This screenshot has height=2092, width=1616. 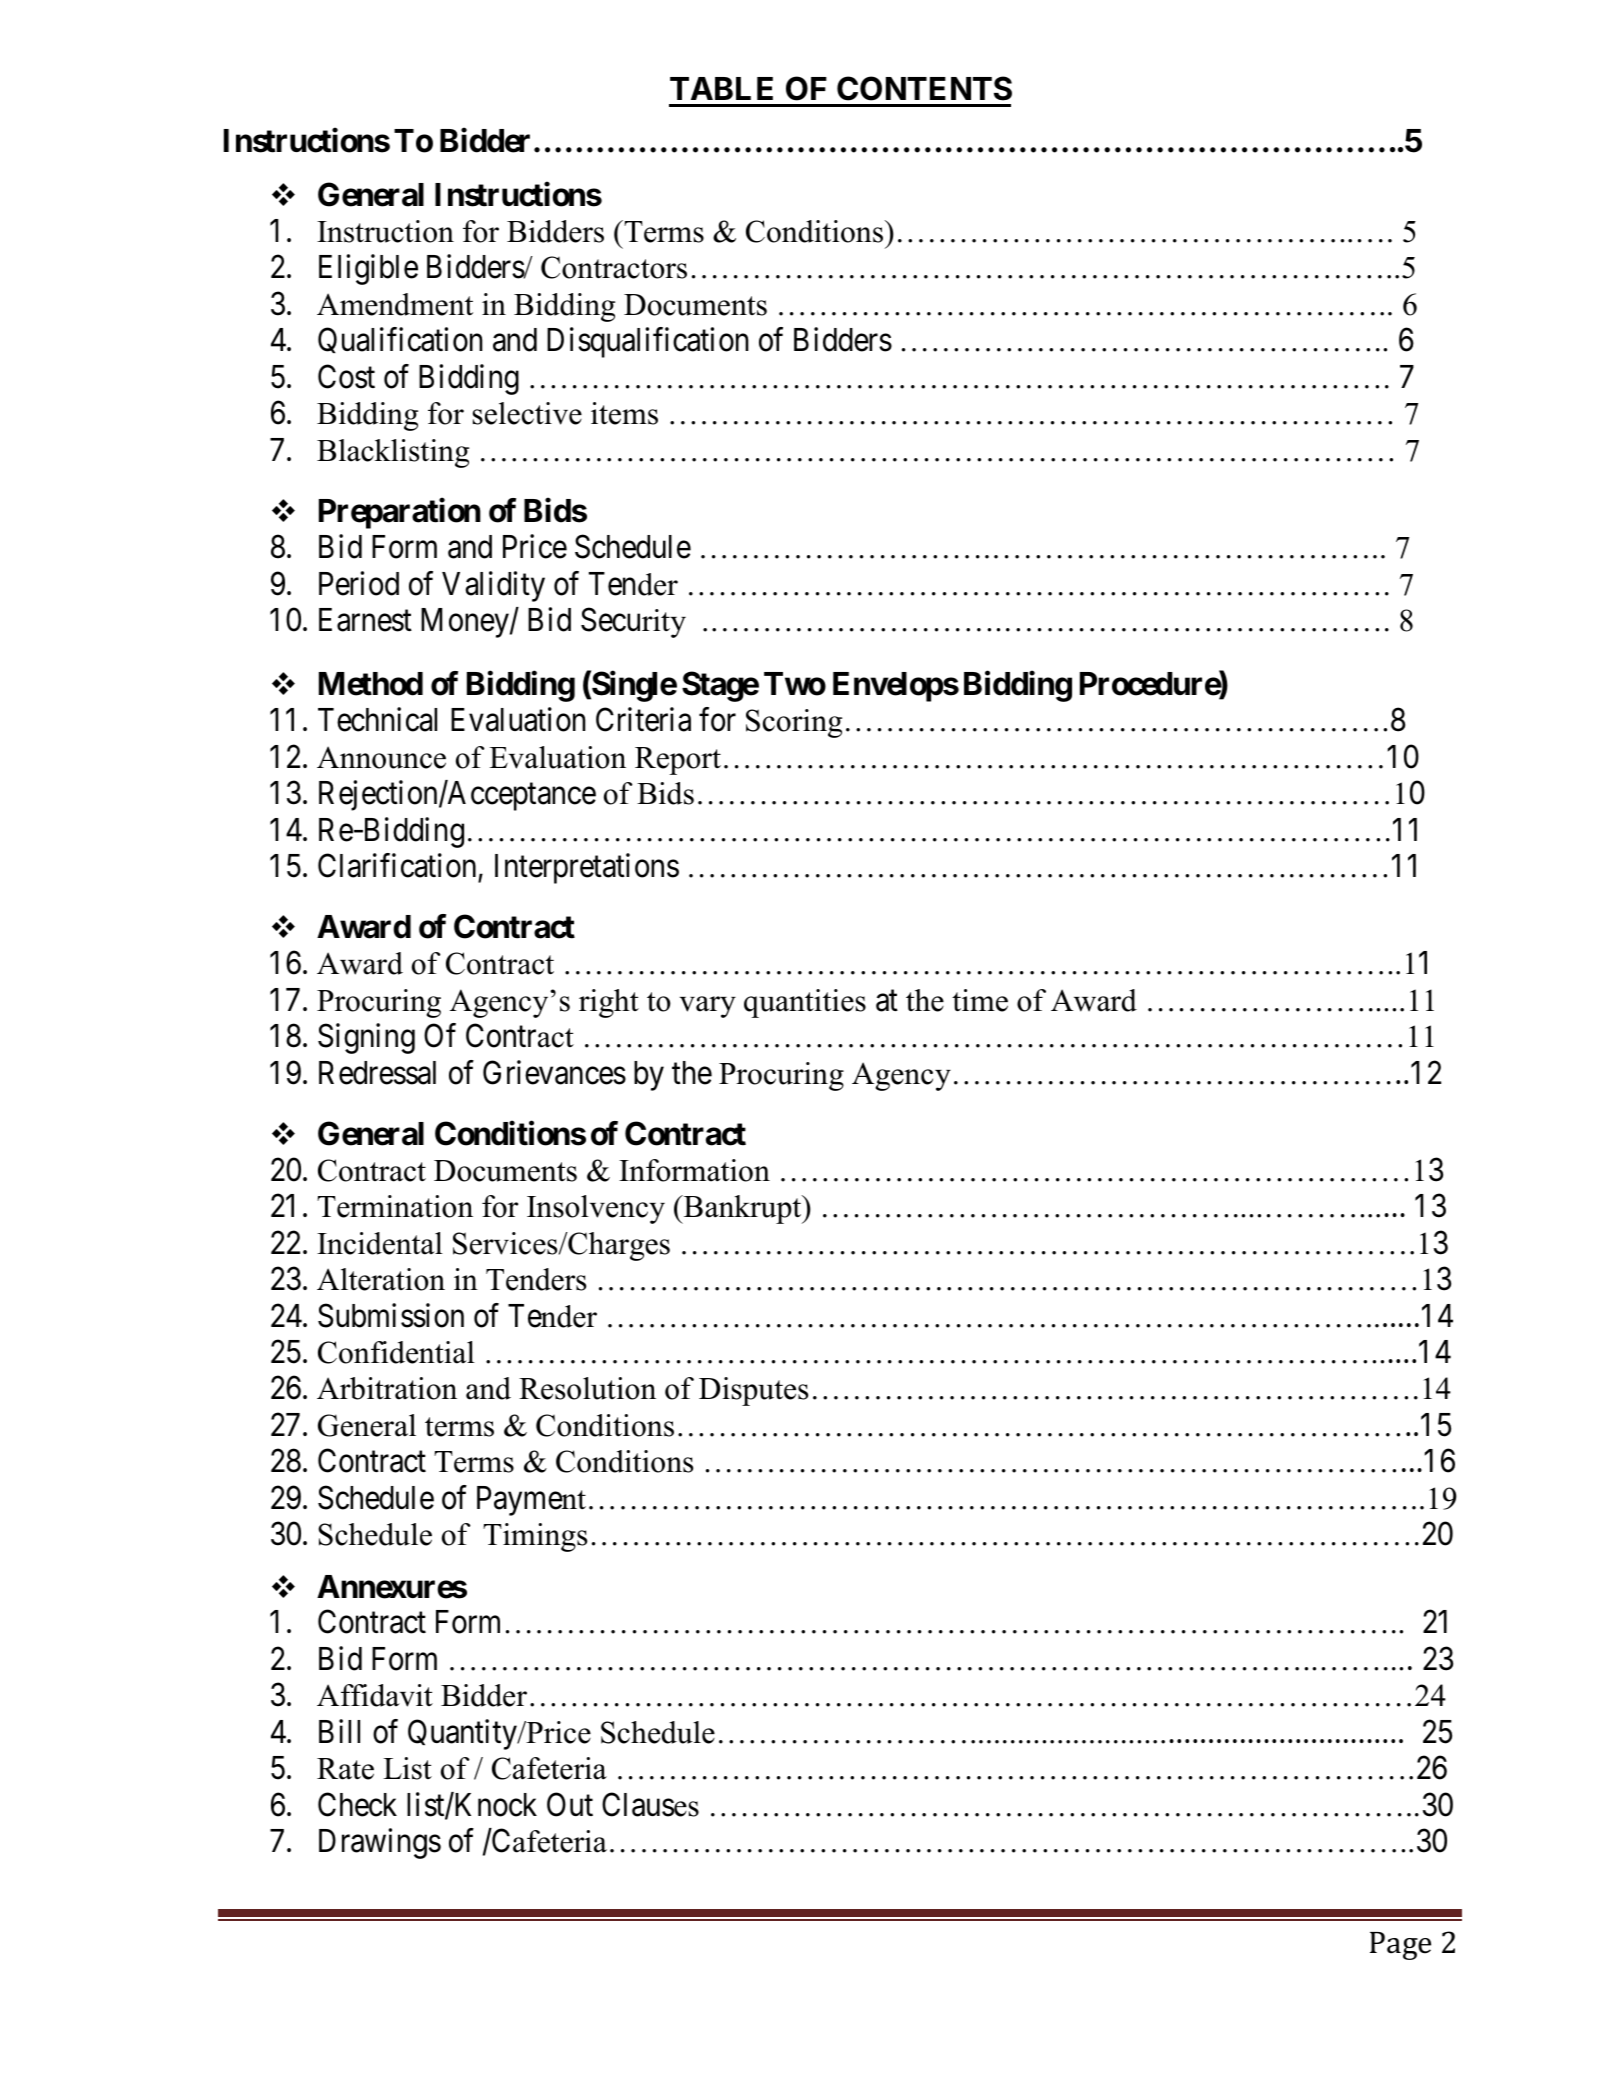 What do you see at coordinates (587, 1388) in the screenshot?
I see `Resolution` at bounding box center [587, 1388].
